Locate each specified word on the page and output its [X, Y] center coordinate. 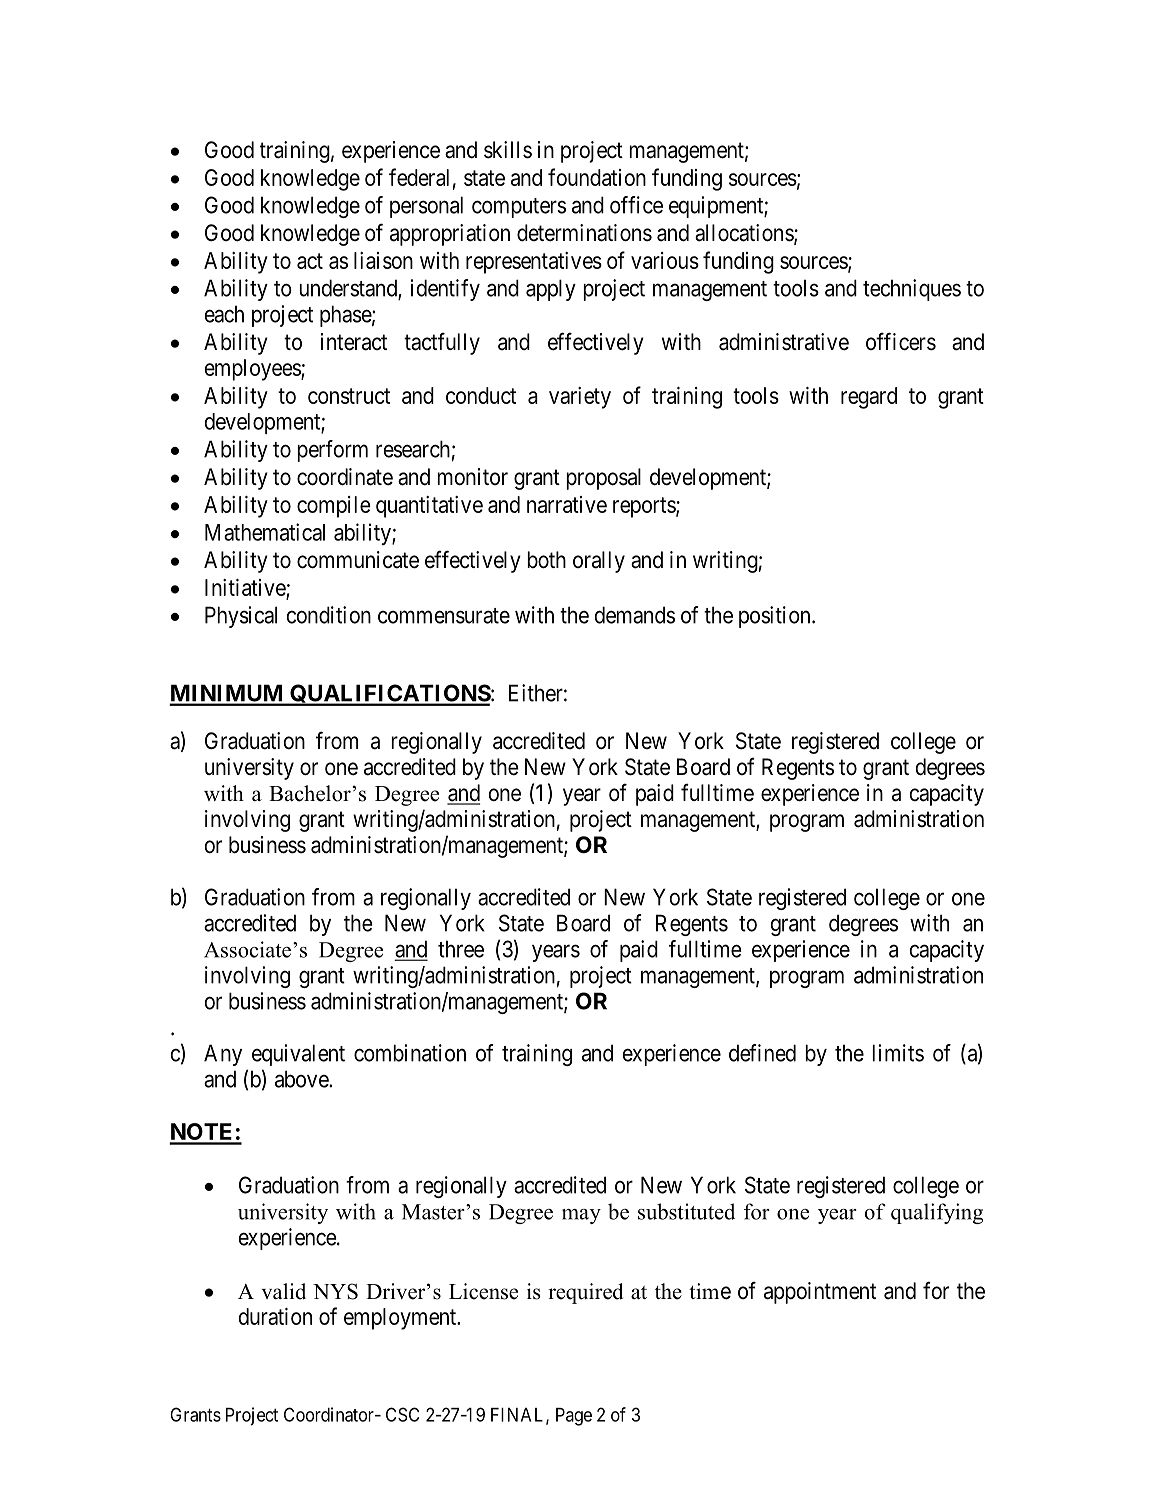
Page [574, 1417]
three [461, 949]
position [776, 617]
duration [275, 1316]
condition [329, 615]
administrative [784, 342]
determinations [584, 233]
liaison [383, 260]
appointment [820, 1293]
